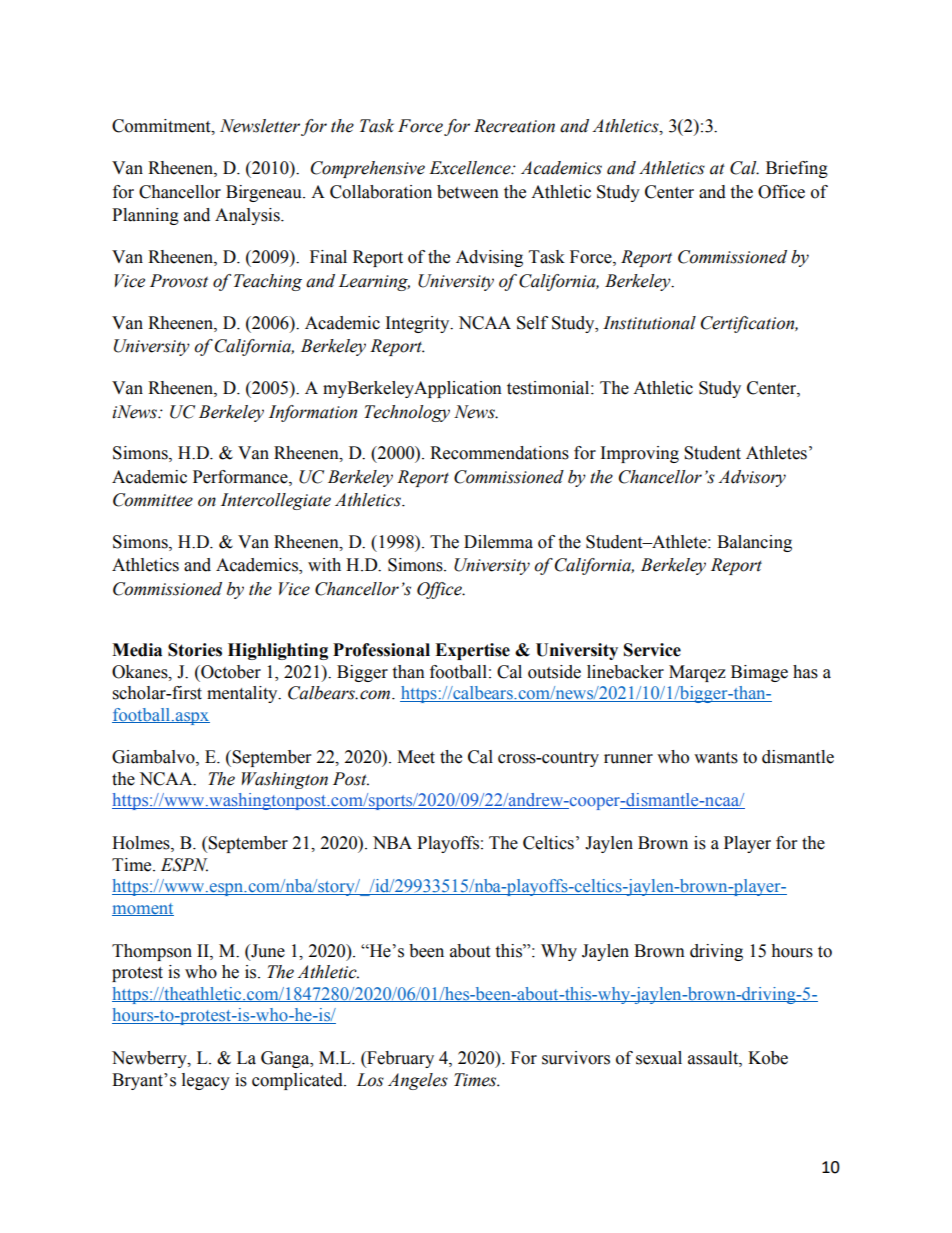 This screenshot has width=952, height=1233. Describe the element at coordinates (754, 543) in the screenshot. I see `Balancing` at that location.
